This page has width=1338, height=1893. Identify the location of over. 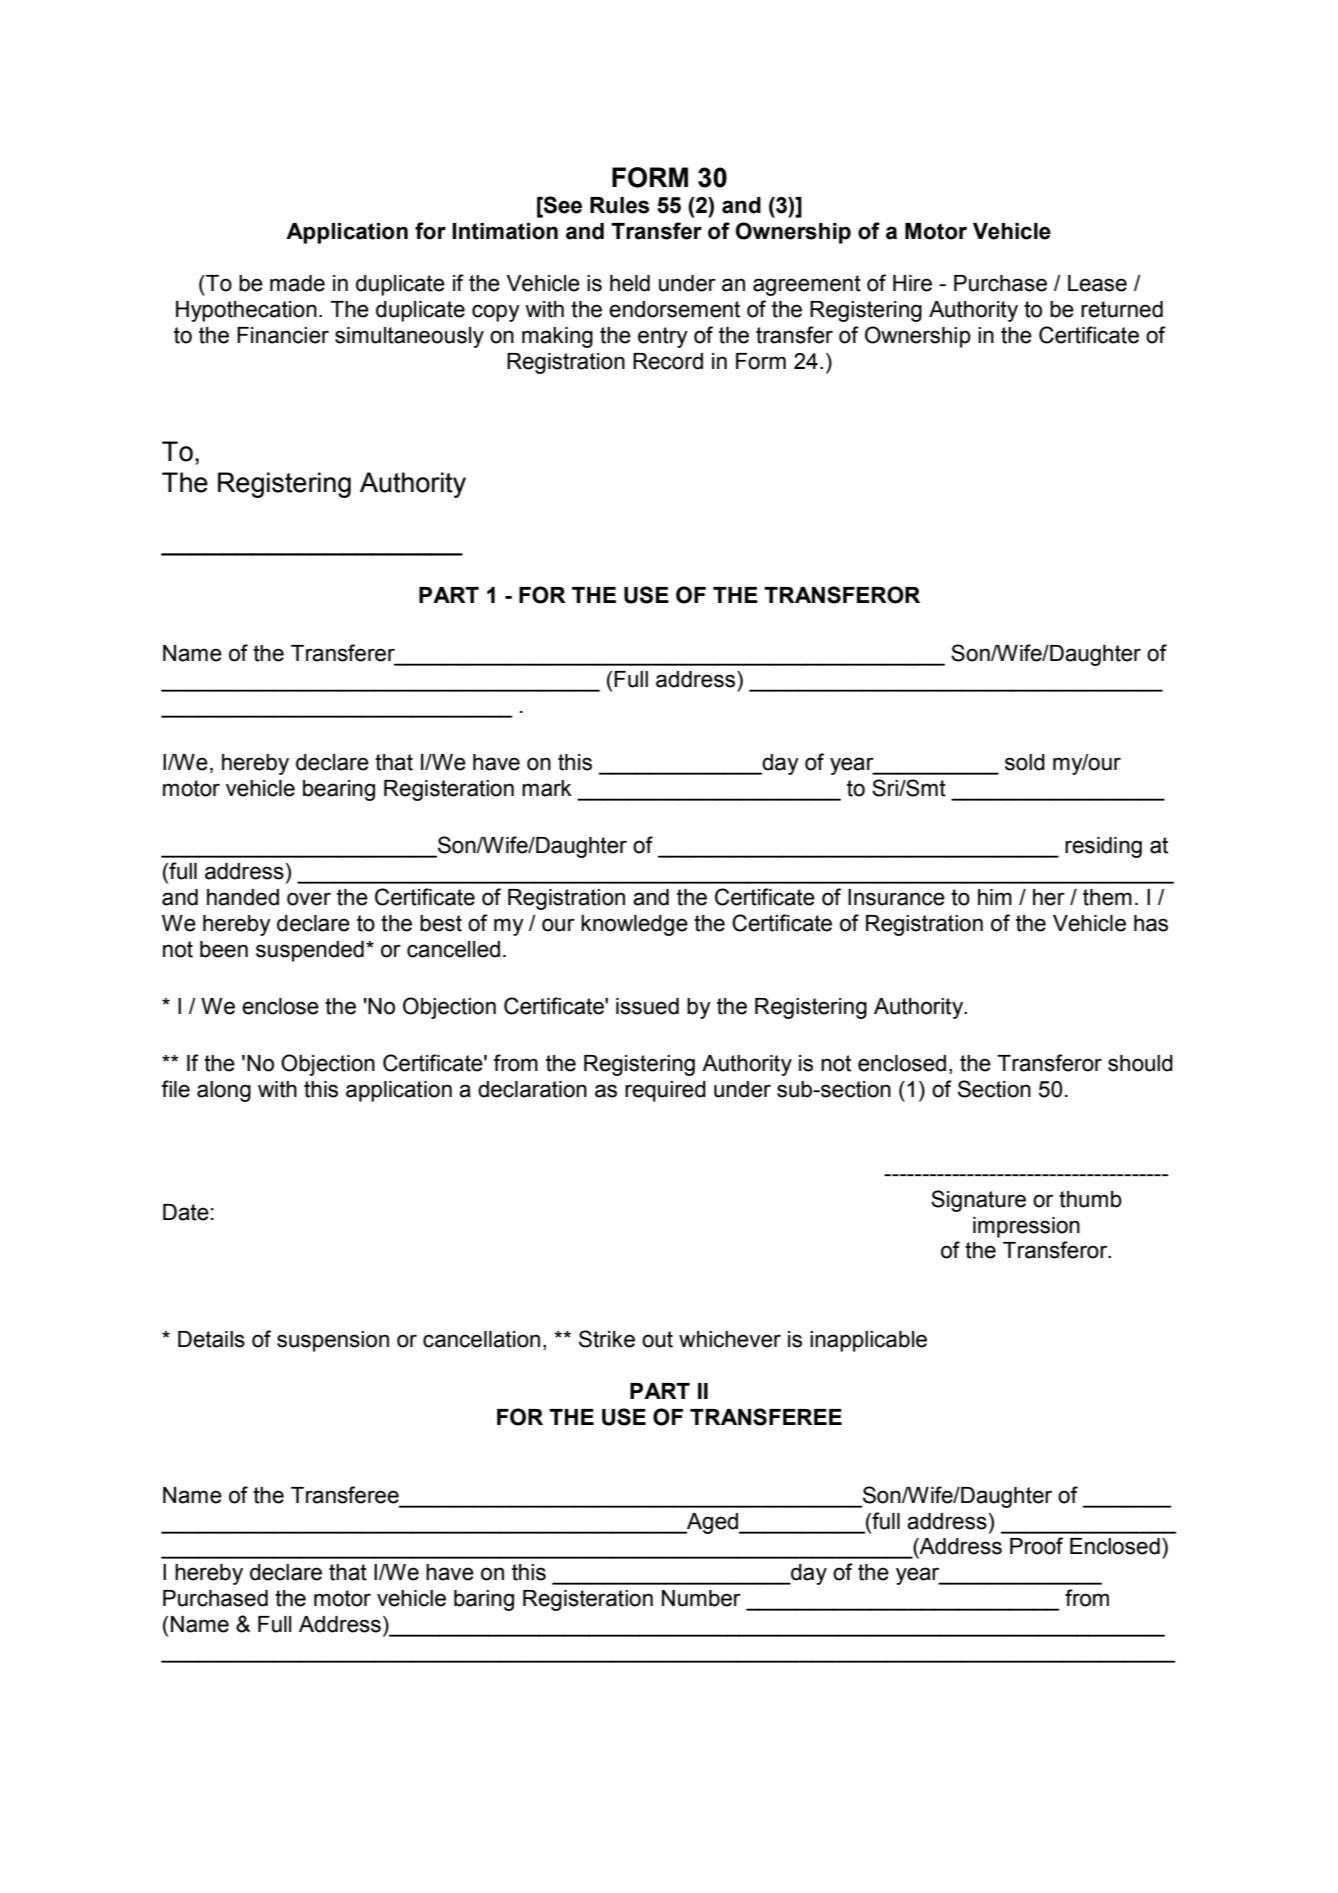
(309, 899).
